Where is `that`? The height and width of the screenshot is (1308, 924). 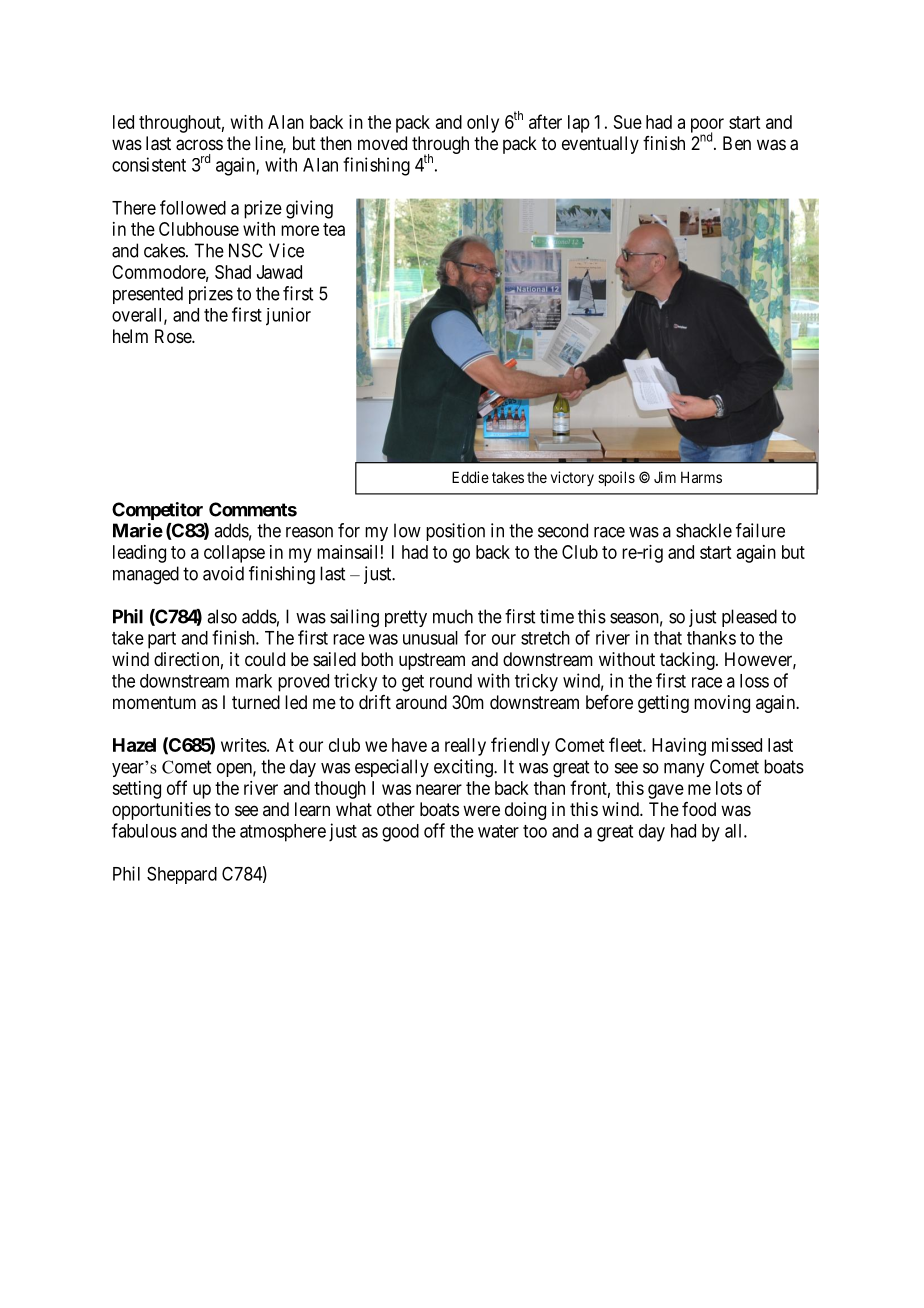
that is located at coordinates (668, 638).
